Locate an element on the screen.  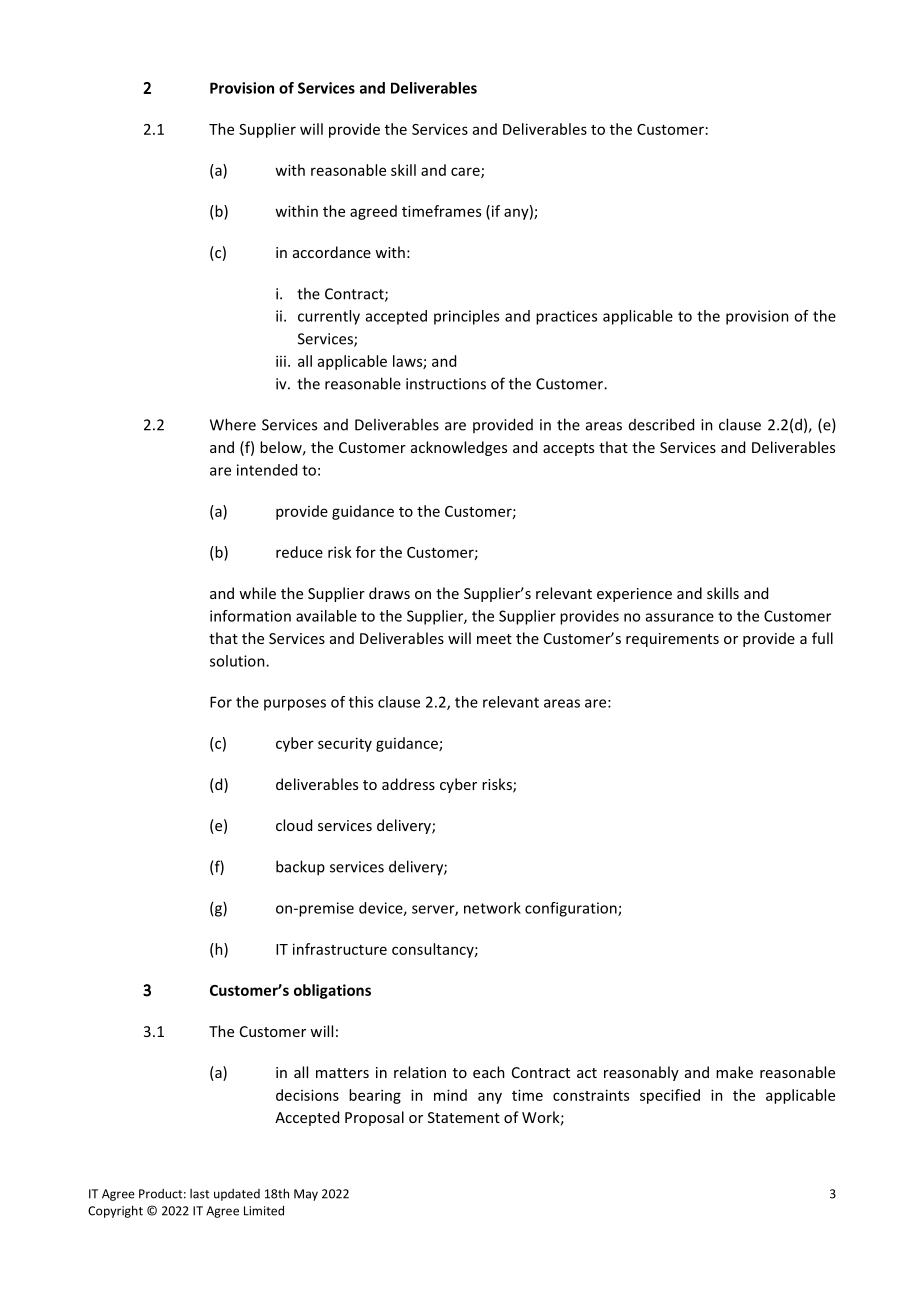
Statement is located at coordinates (464, 1117).
